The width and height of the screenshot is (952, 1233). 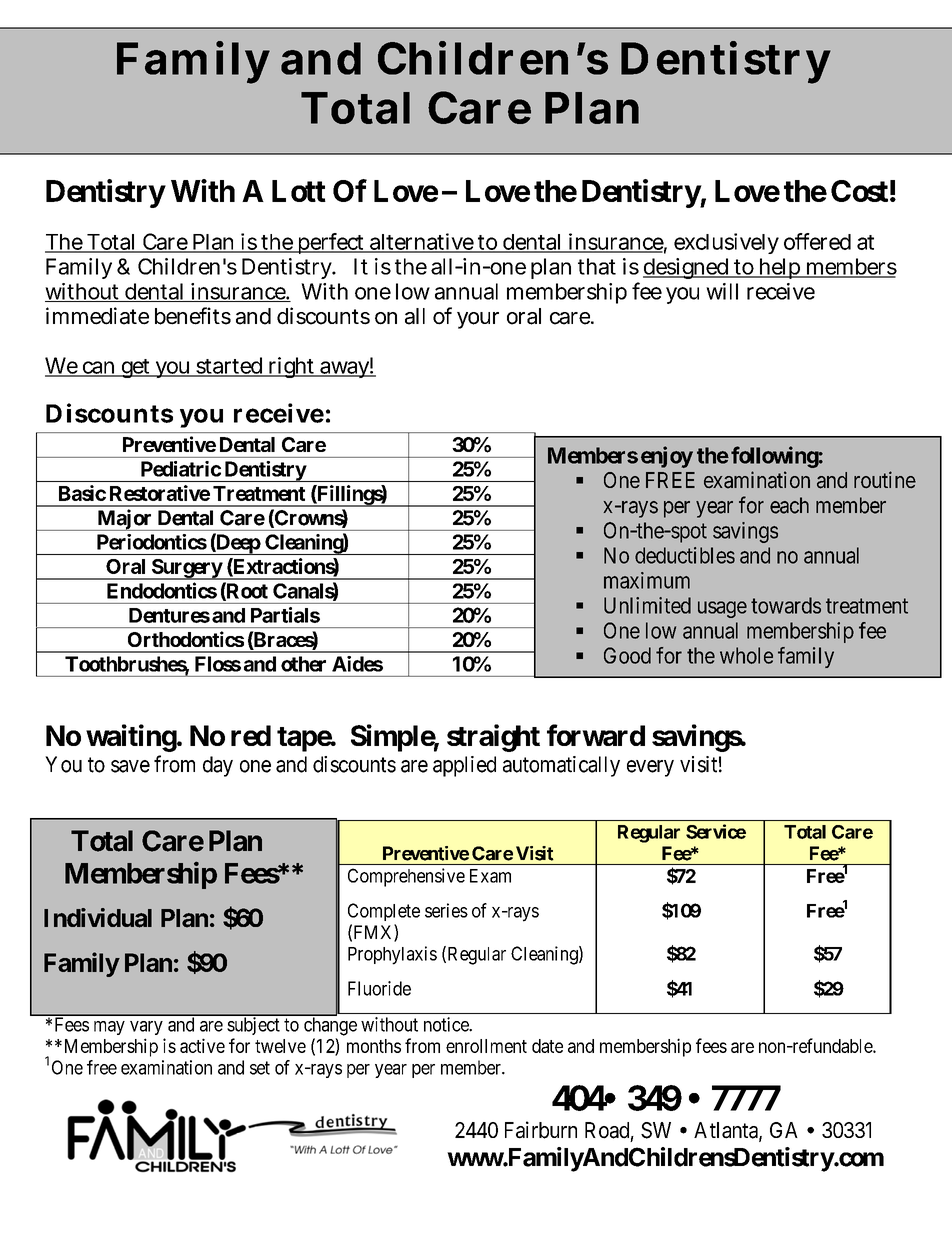 I want to click on date, so click(x=547, y=1046).
